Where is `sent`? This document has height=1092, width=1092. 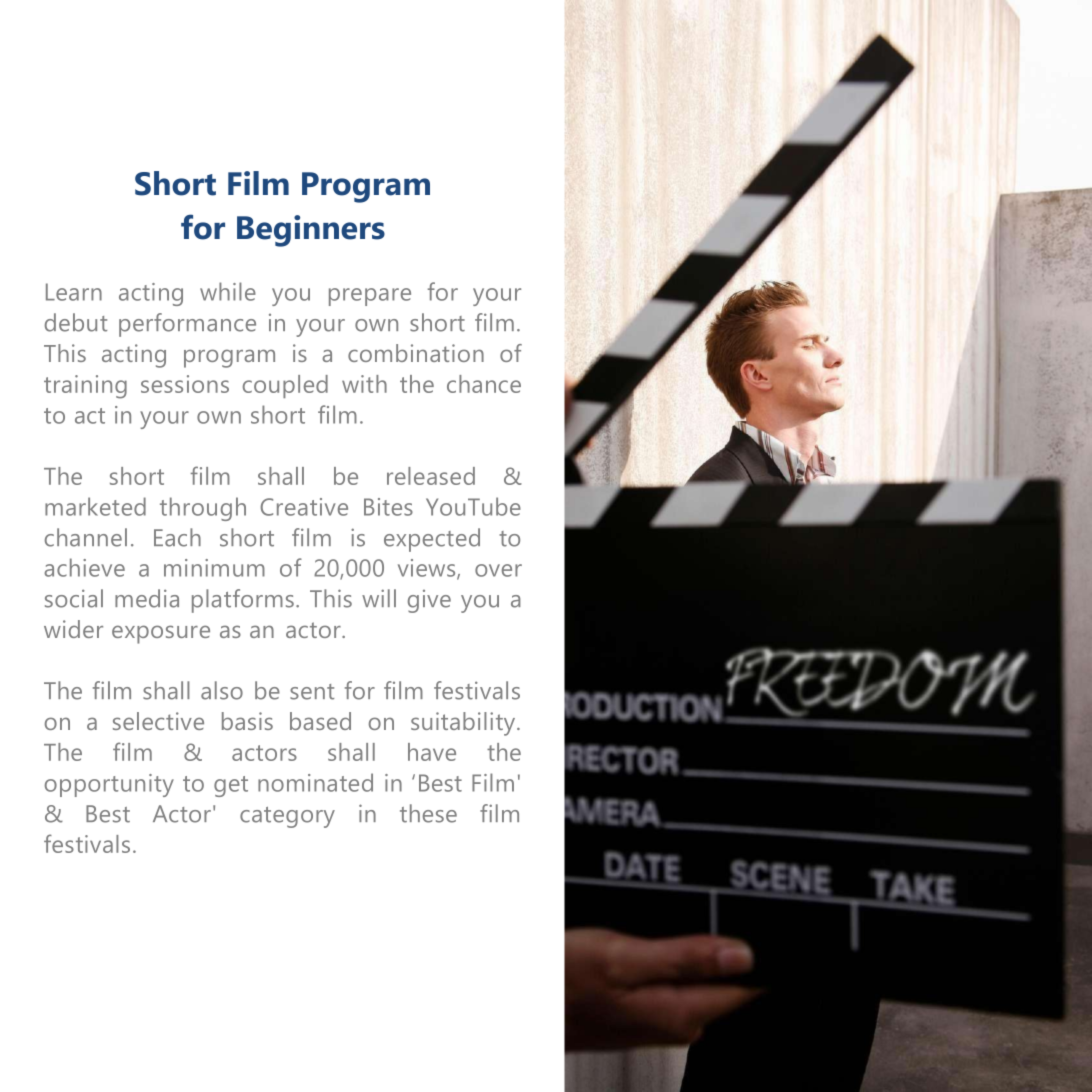
sent is located at coordinates (312, 692).
